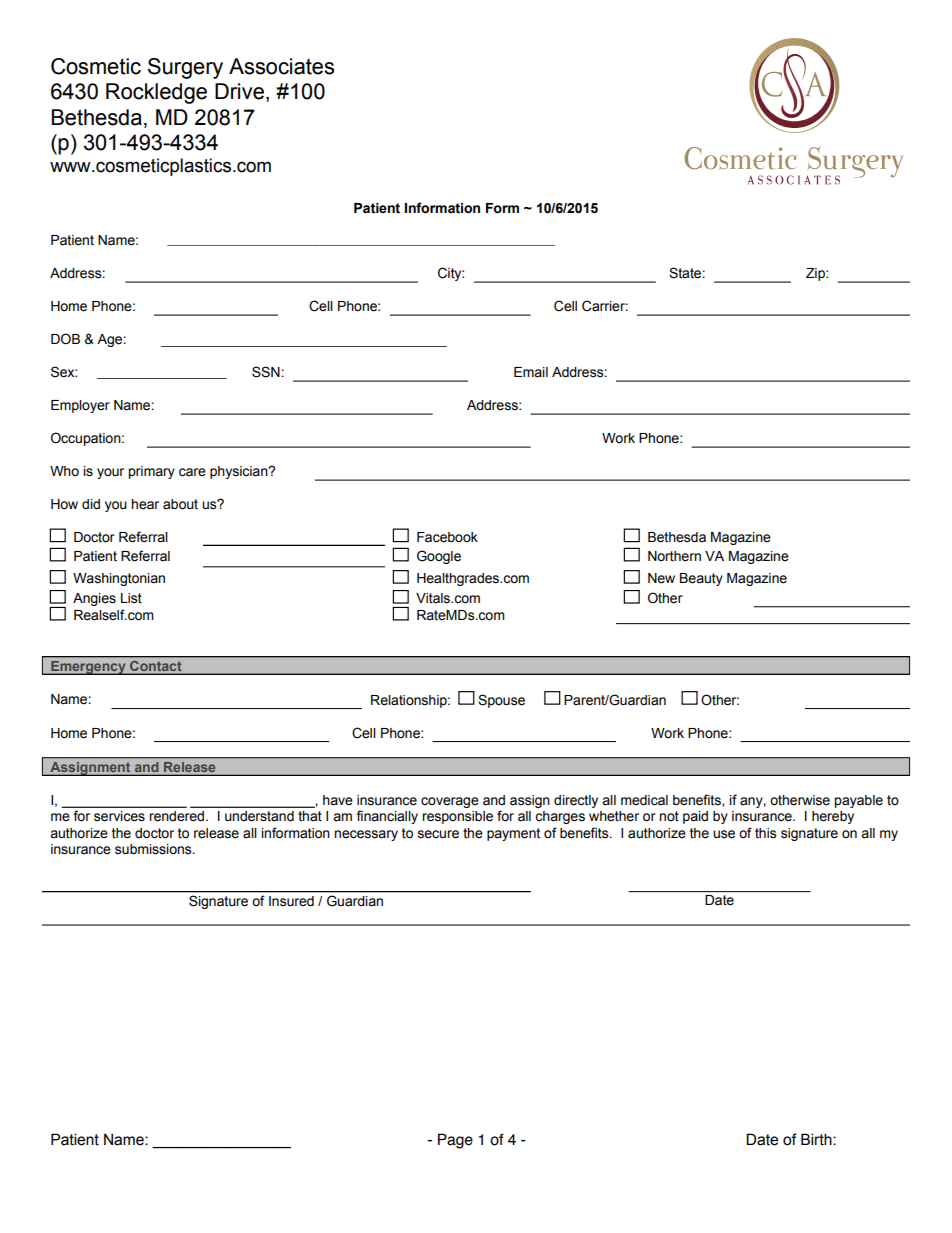 Image resolution: width=952 pixels, height=1233 pixels. Describe the element at coordinates (765, 833) in the image. I see `this` at that location.
